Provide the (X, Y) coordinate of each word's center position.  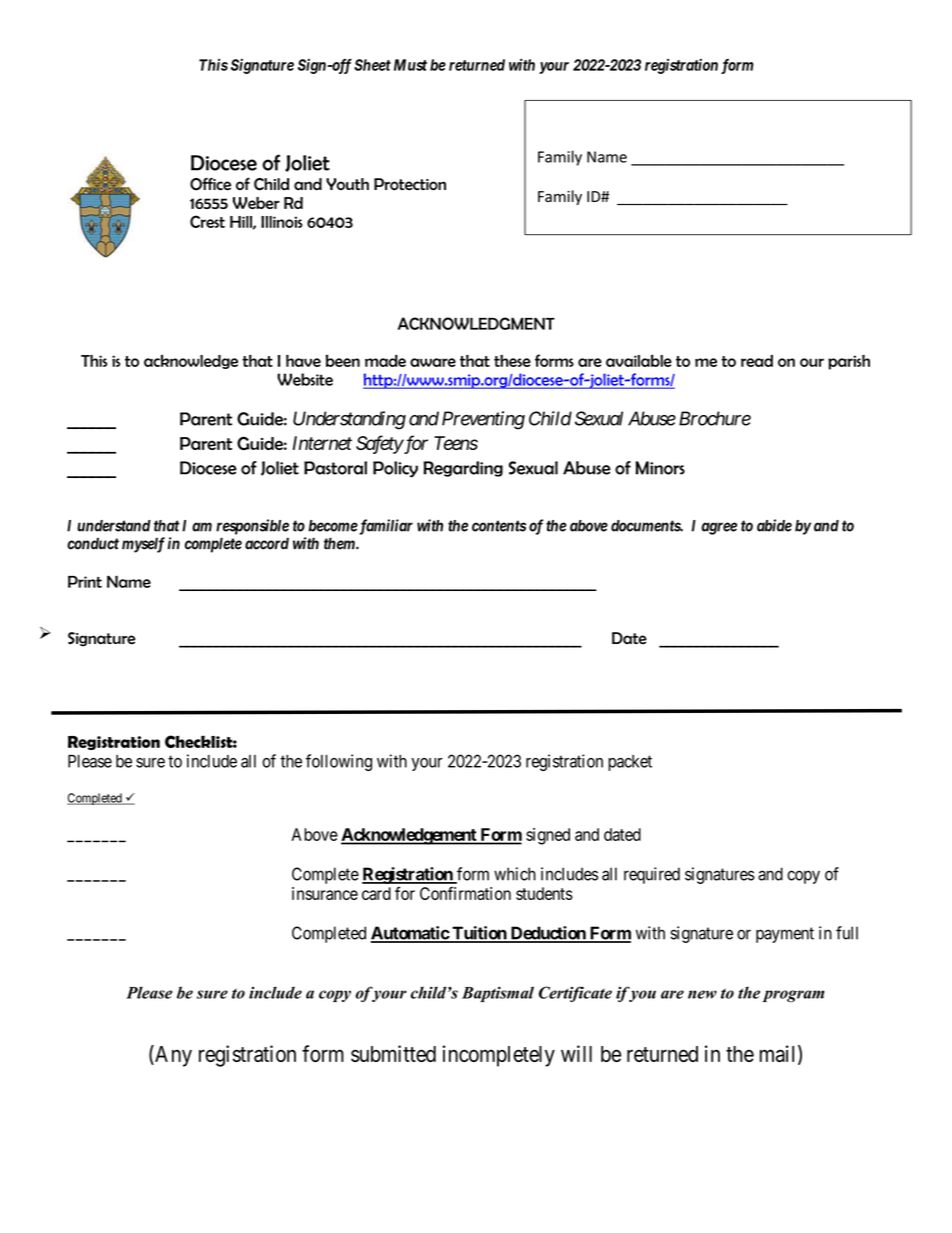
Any (172, 1056)
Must (410, 65)
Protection (410, 184)
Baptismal (498, 994)
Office (210, 184)
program (794, 996)
